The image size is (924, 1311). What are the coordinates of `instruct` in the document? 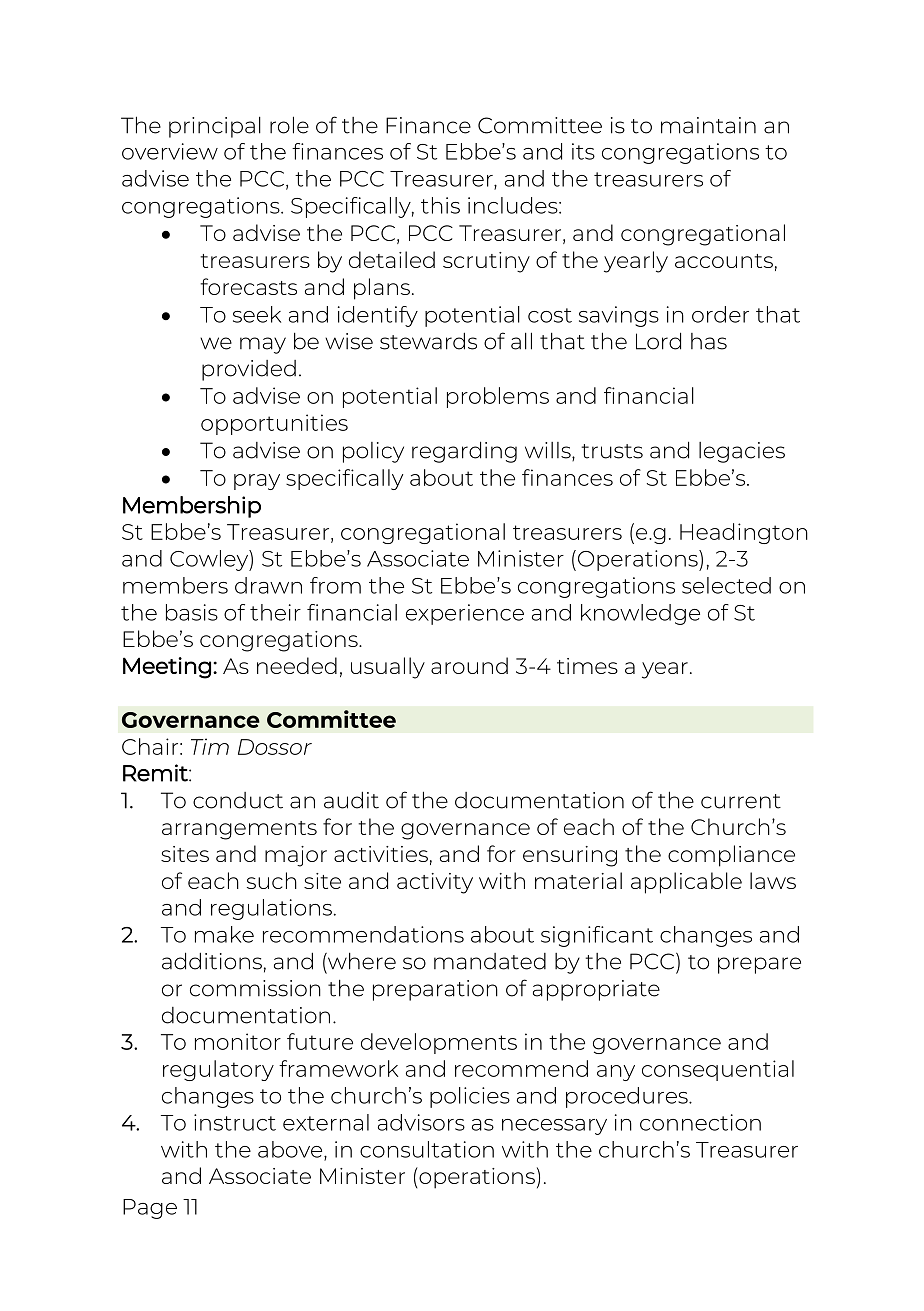 It's located at (235, 1122).
